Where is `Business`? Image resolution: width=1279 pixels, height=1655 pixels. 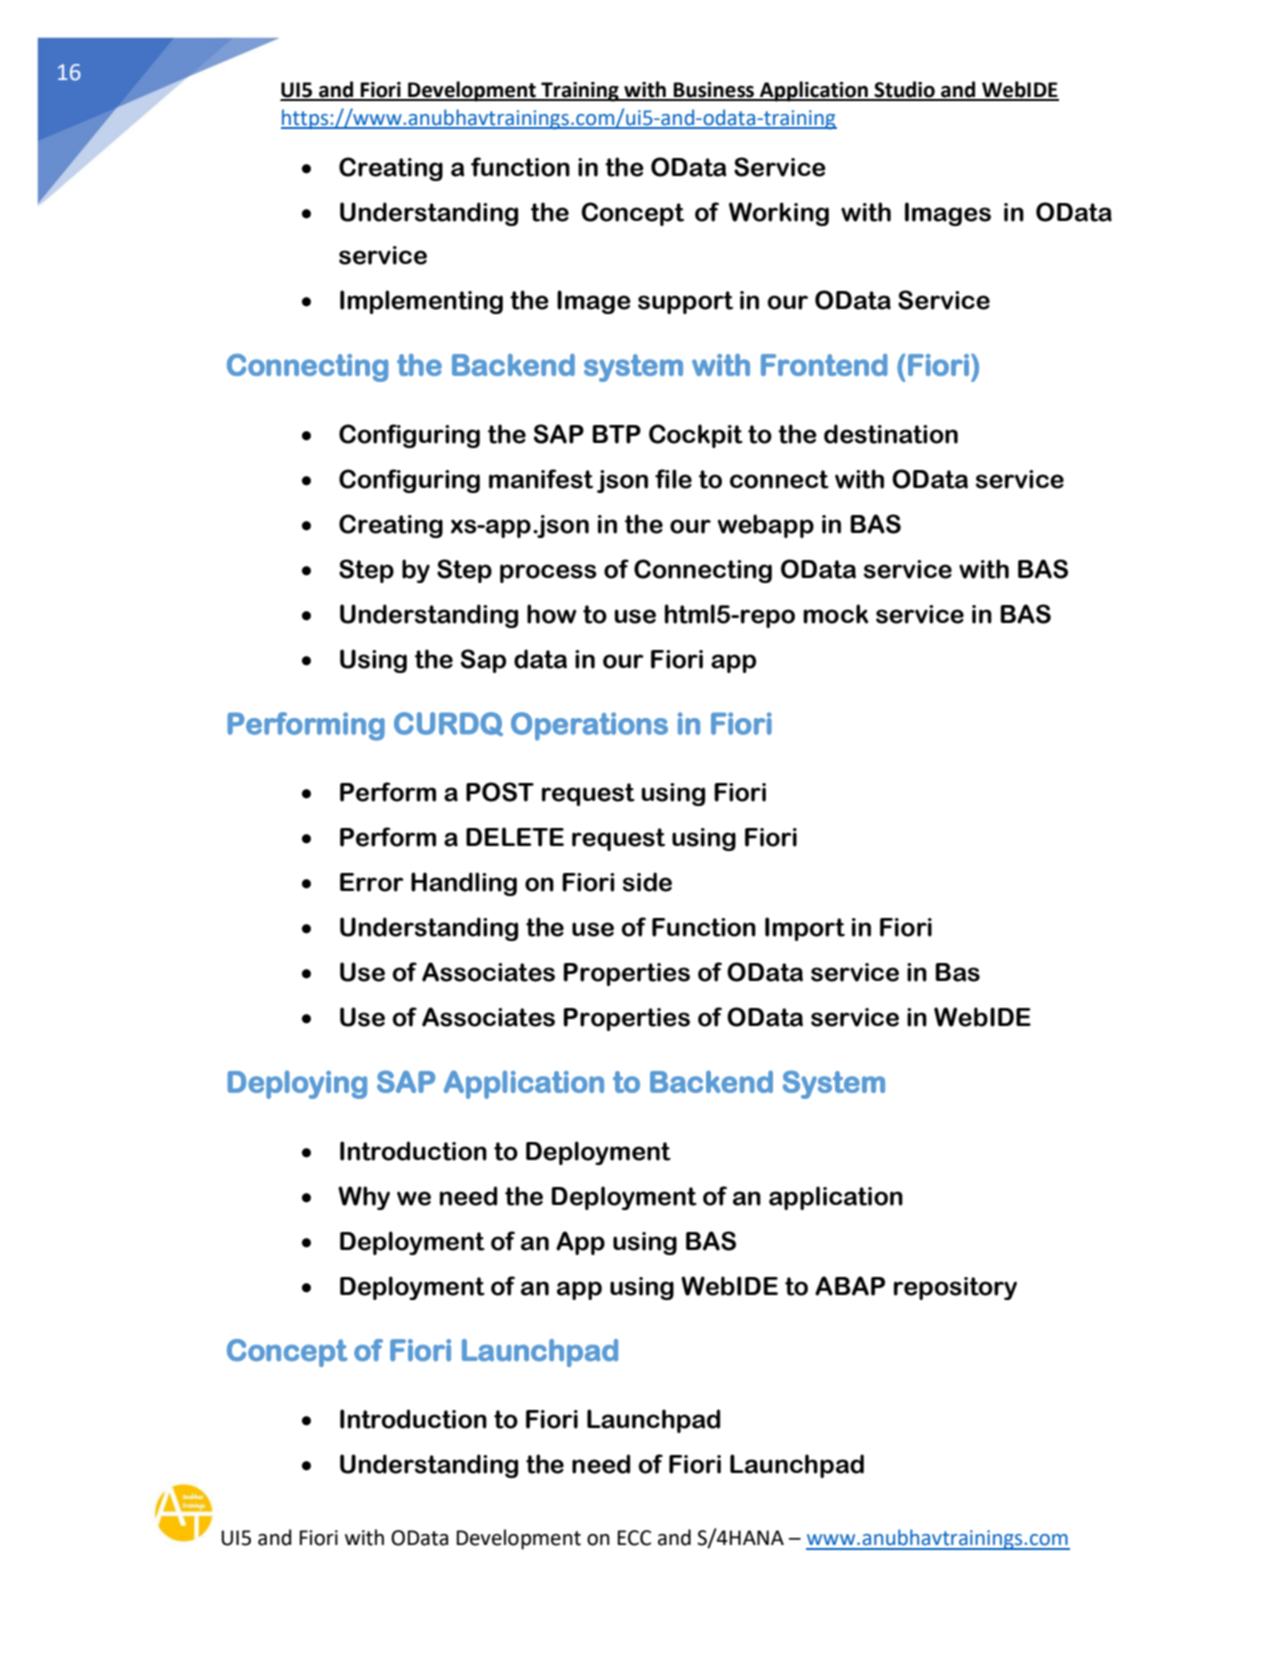 Business is located at coordinates (714, 91).
